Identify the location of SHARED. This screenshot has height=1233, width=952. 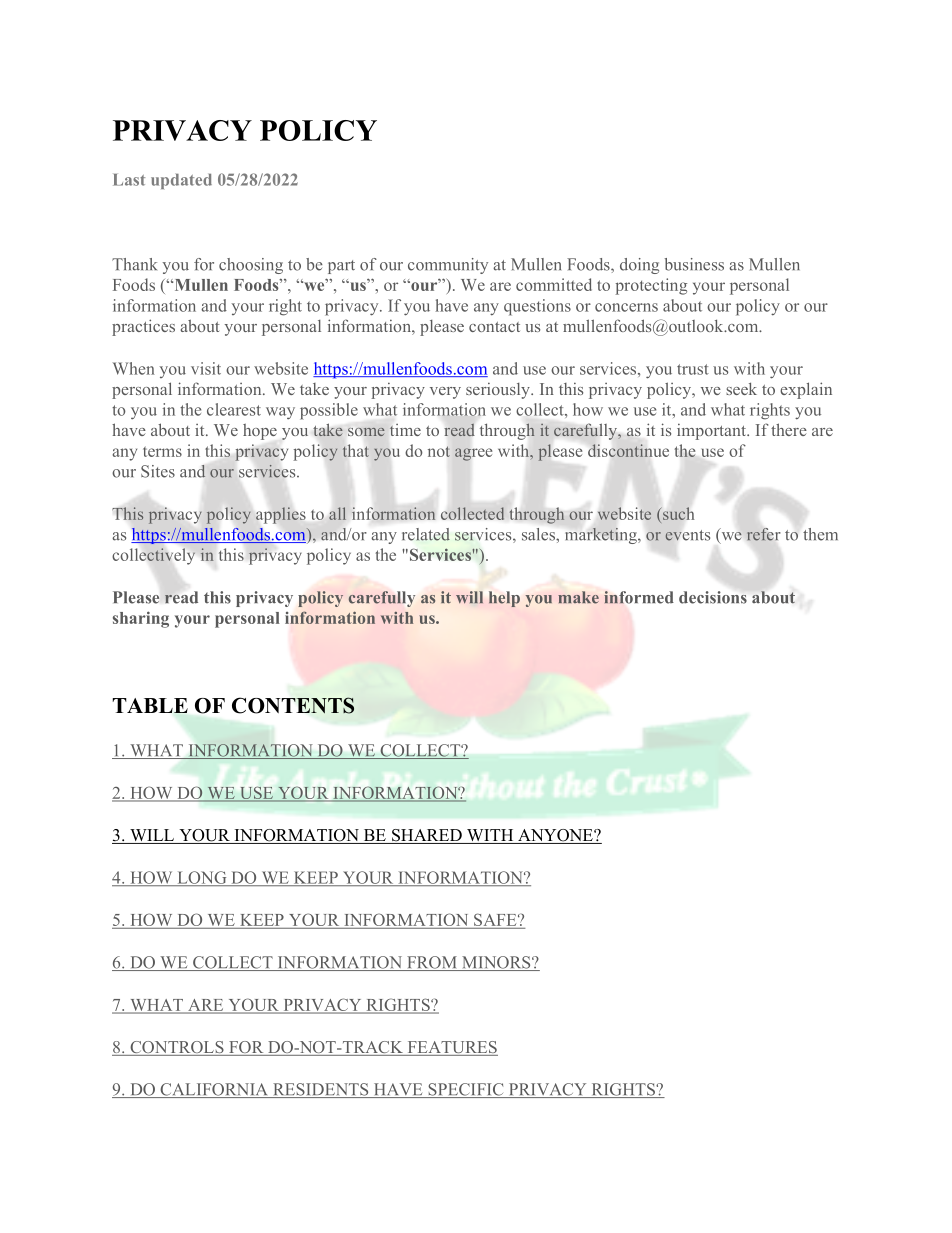
(427, 836).
